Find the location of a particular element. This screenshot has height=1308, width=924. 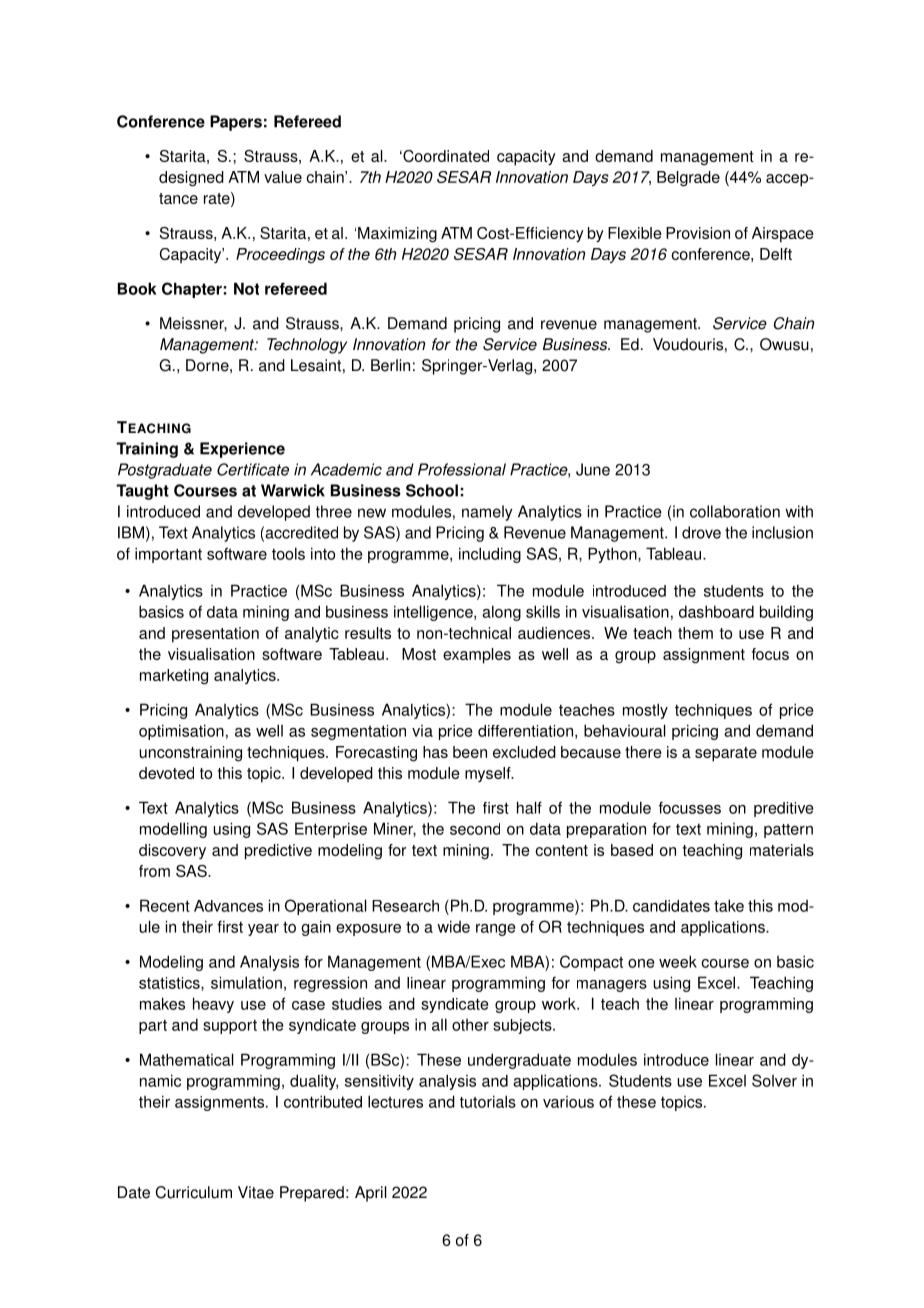

Curriculum is located at coordinates (194, 1192).
